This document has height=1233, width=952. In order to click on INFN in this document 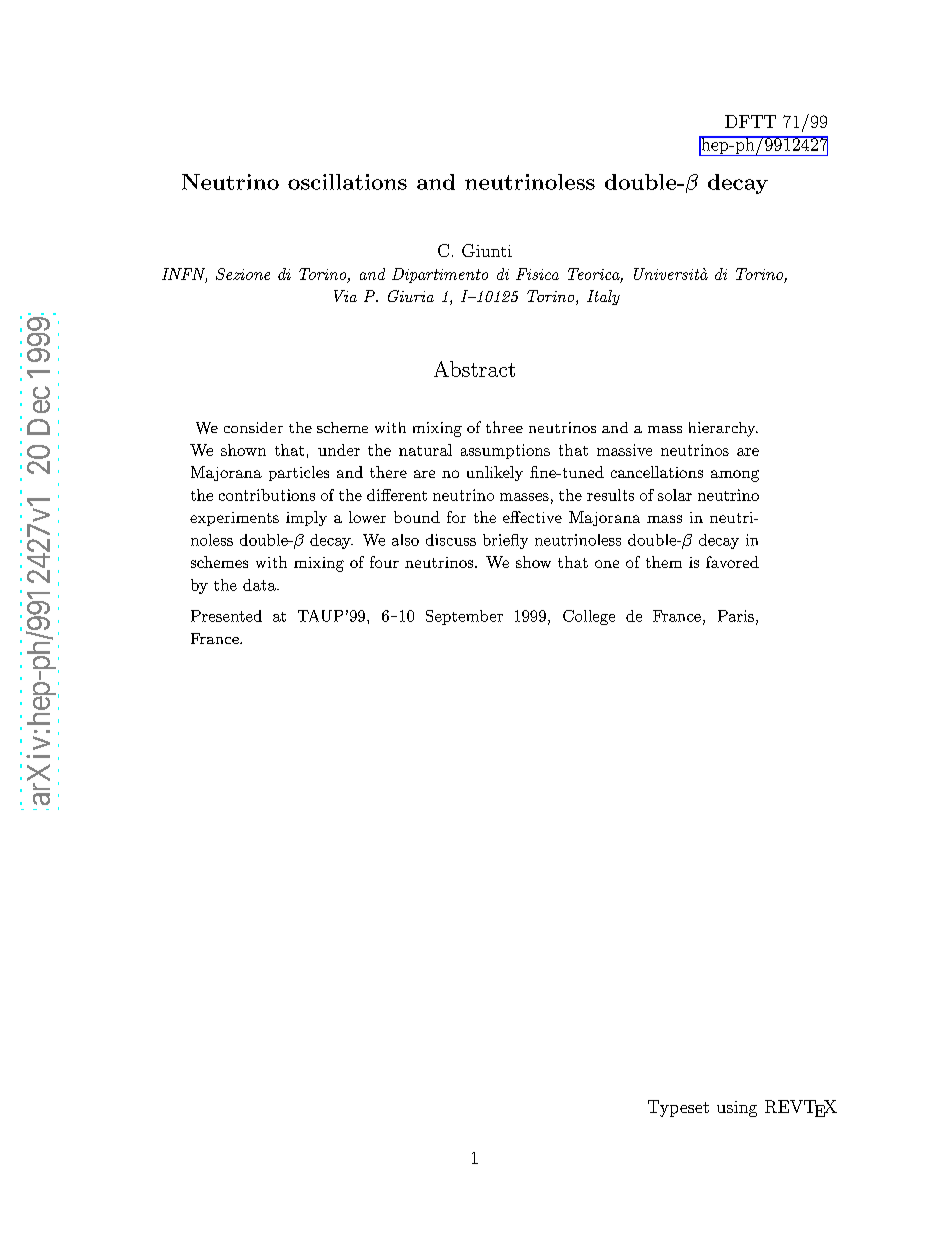, I will do `click(184, 275)`.
